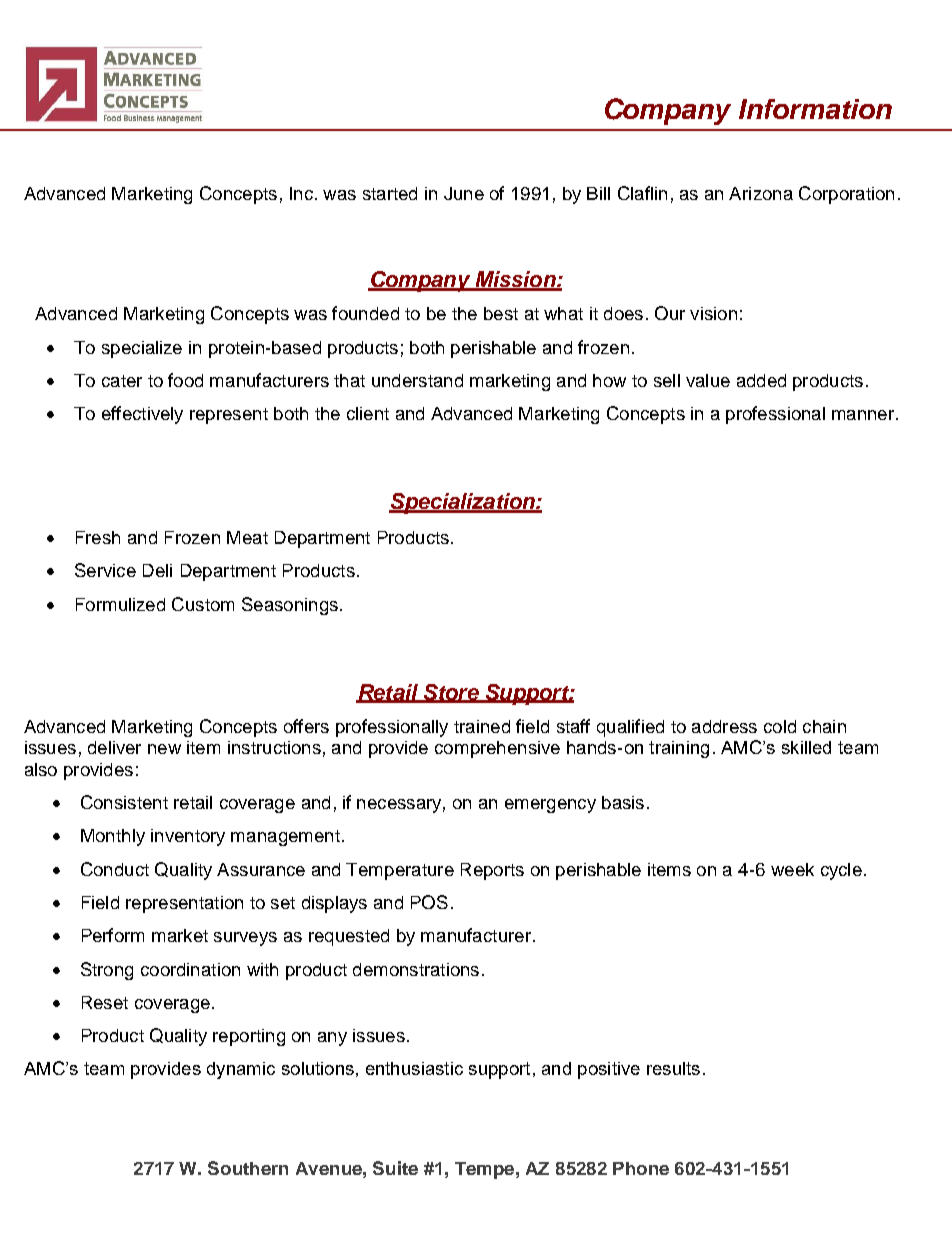 This page has height=1233, width=952. I want to click on added, so click(761, 380).
